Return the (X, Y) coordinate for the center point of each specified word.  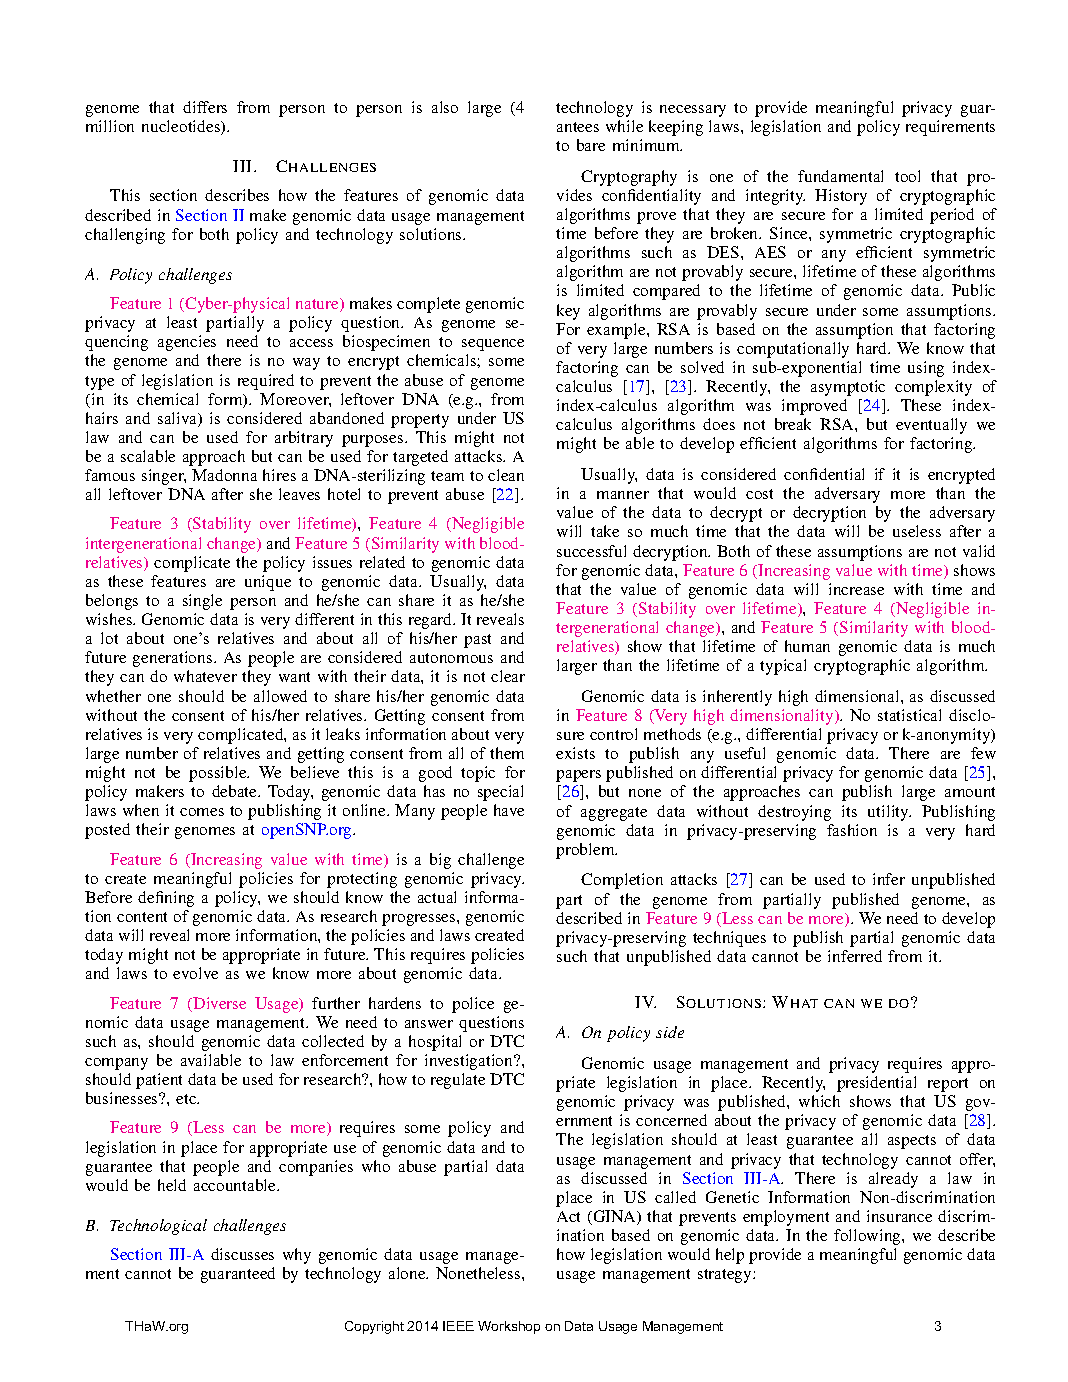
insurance (899, 1216)
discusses (242, 1254)
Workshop (509, 1327)
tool (907, 176)
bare (591, 145)
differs (205, 107)
